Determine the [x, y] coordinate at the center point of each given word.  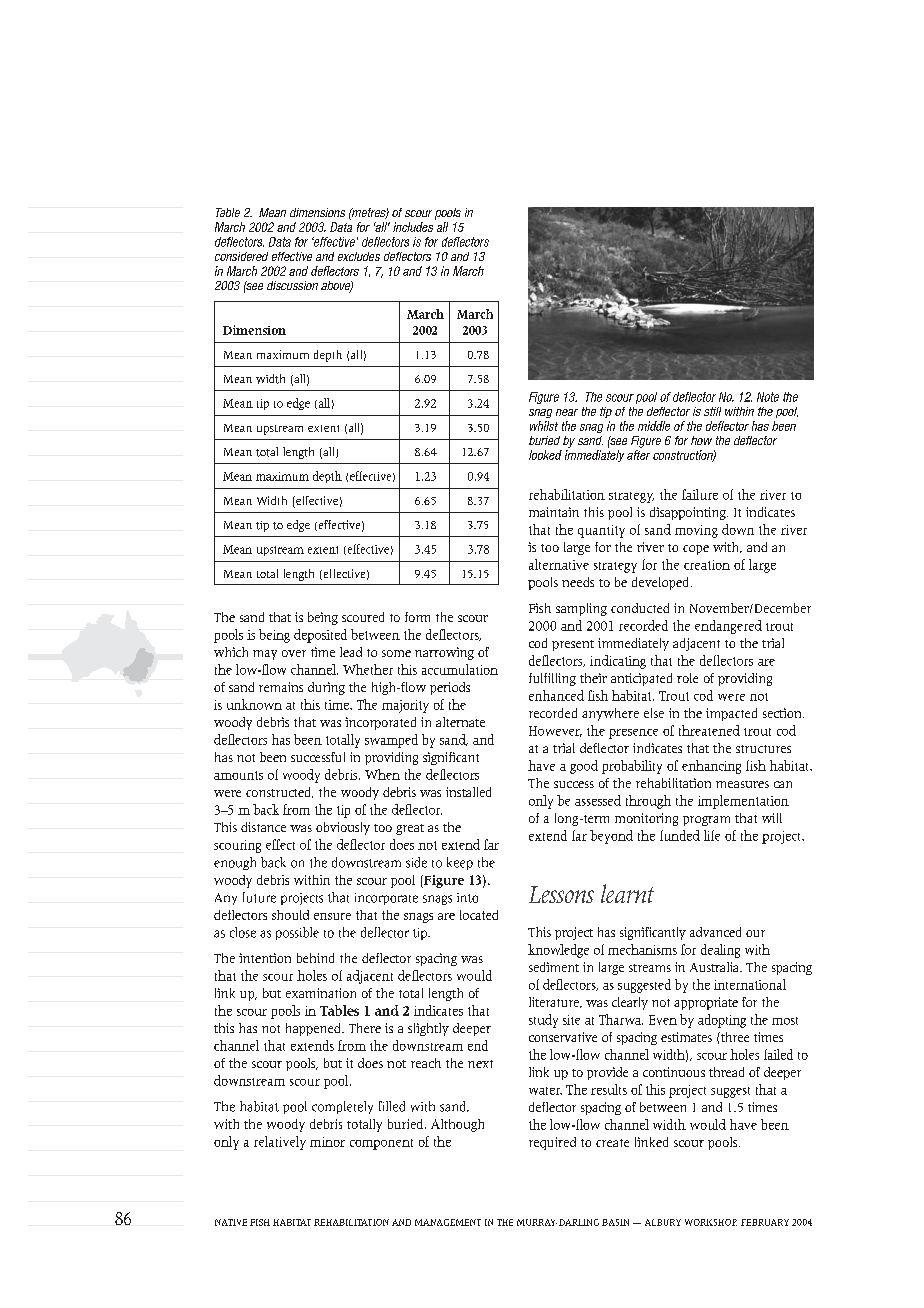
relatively [280, 1143]
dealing [720, 951]
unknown [254, 704]
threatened [709, 730]
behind [315, 958]
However [555, 731]
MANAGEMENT [448, 1222]
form [417, 617]
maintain [554, 512]
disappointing [689, 513]
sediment [554, 967]
